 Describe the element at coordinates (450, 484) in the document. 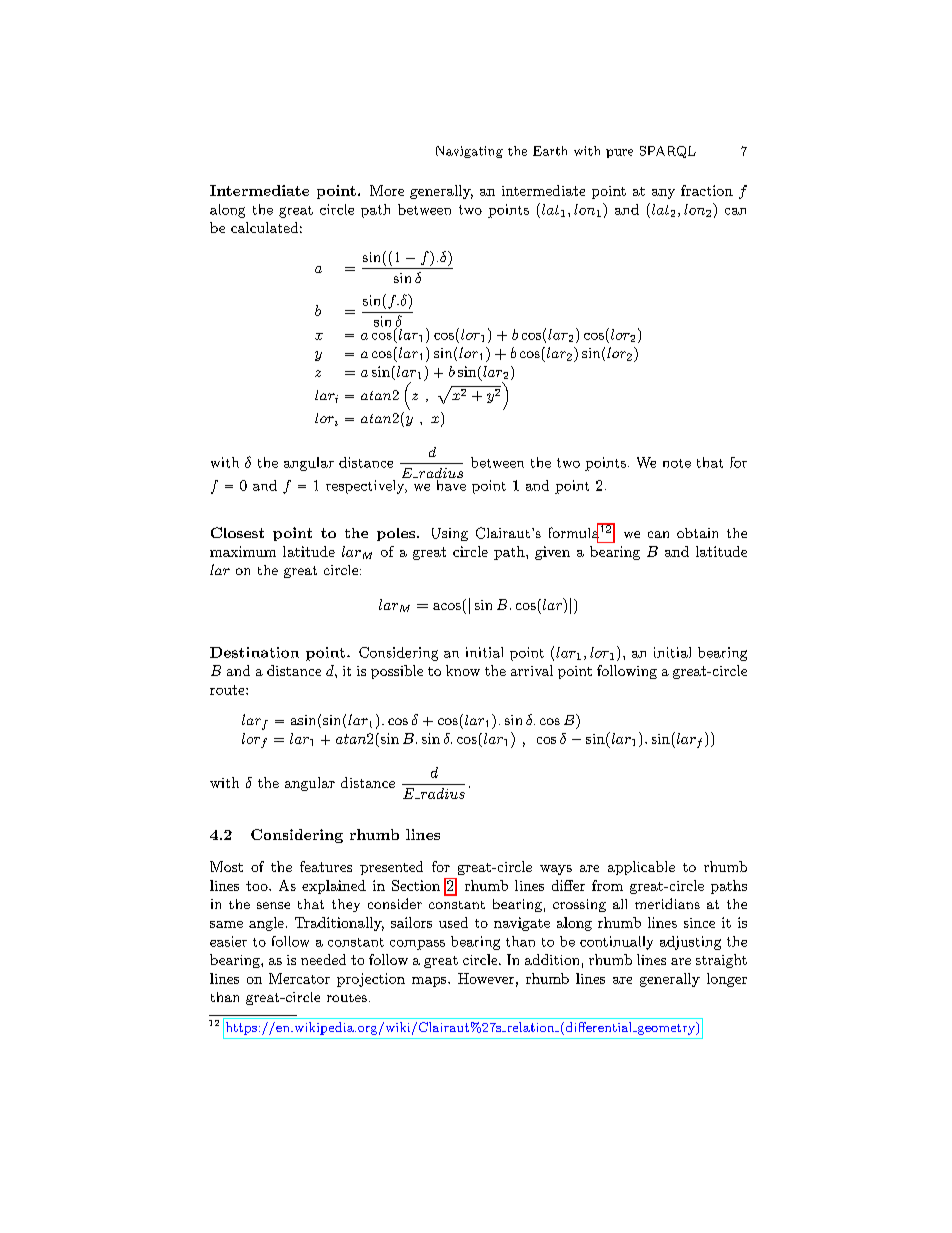

I see `have` at that location.
